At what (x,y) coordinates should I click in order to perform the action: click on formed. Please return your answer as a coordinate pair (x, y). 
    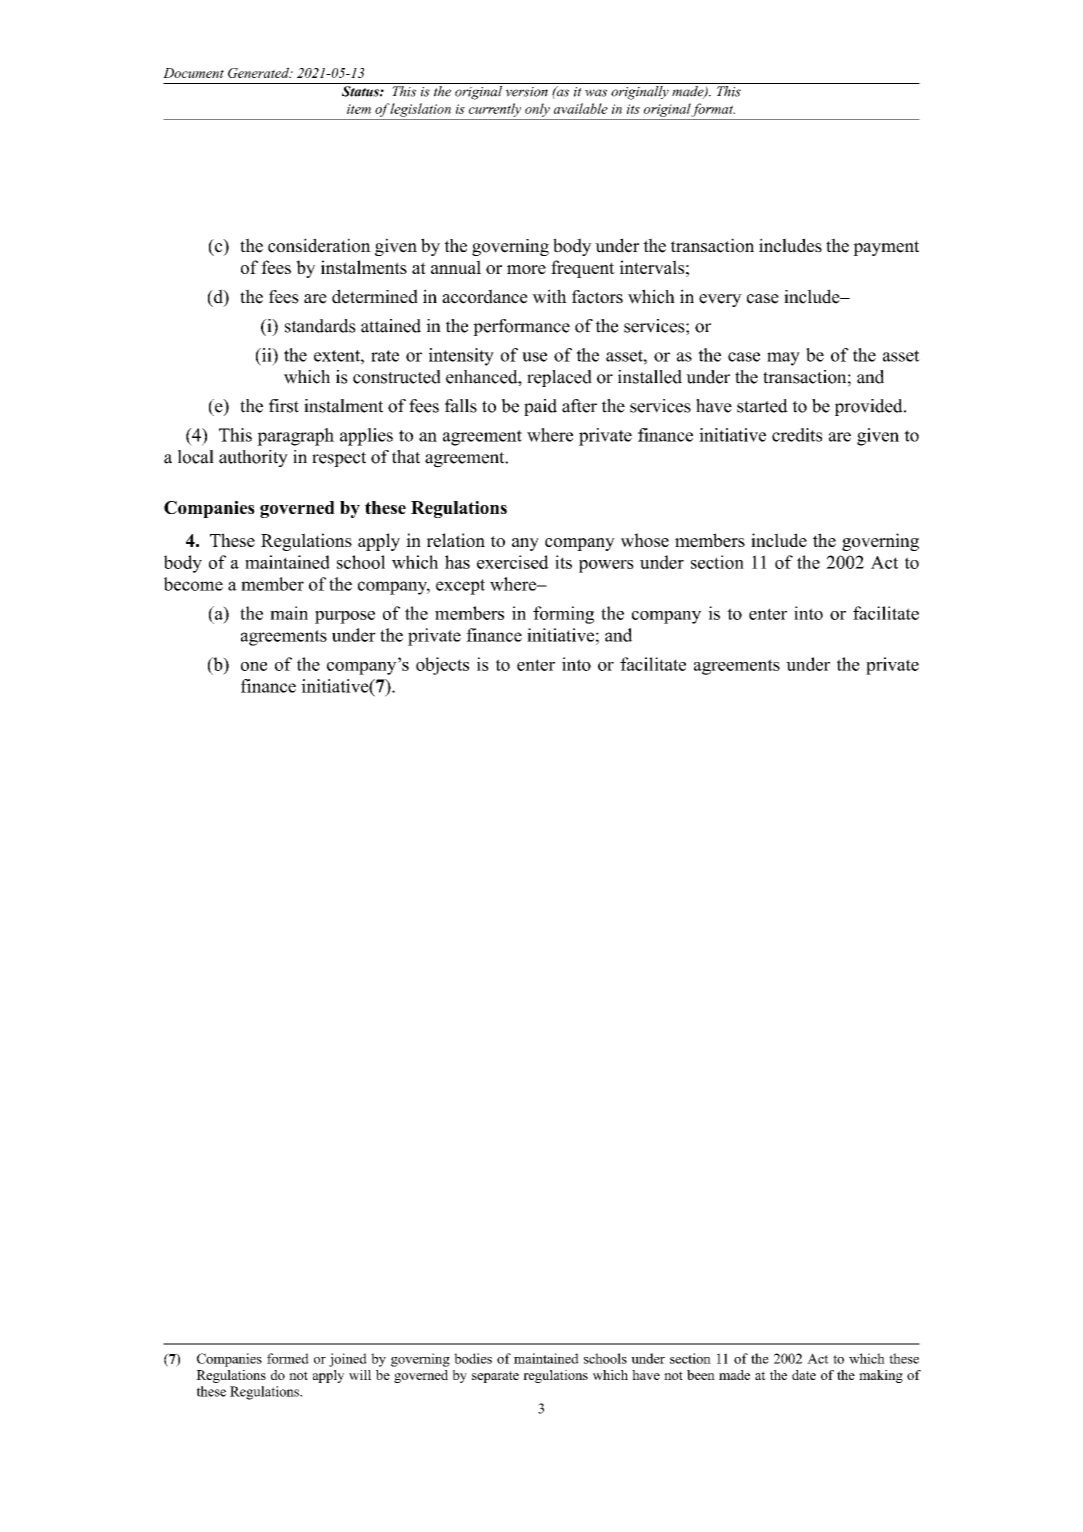
    Looking at the image, I should click on (288, 1358).
